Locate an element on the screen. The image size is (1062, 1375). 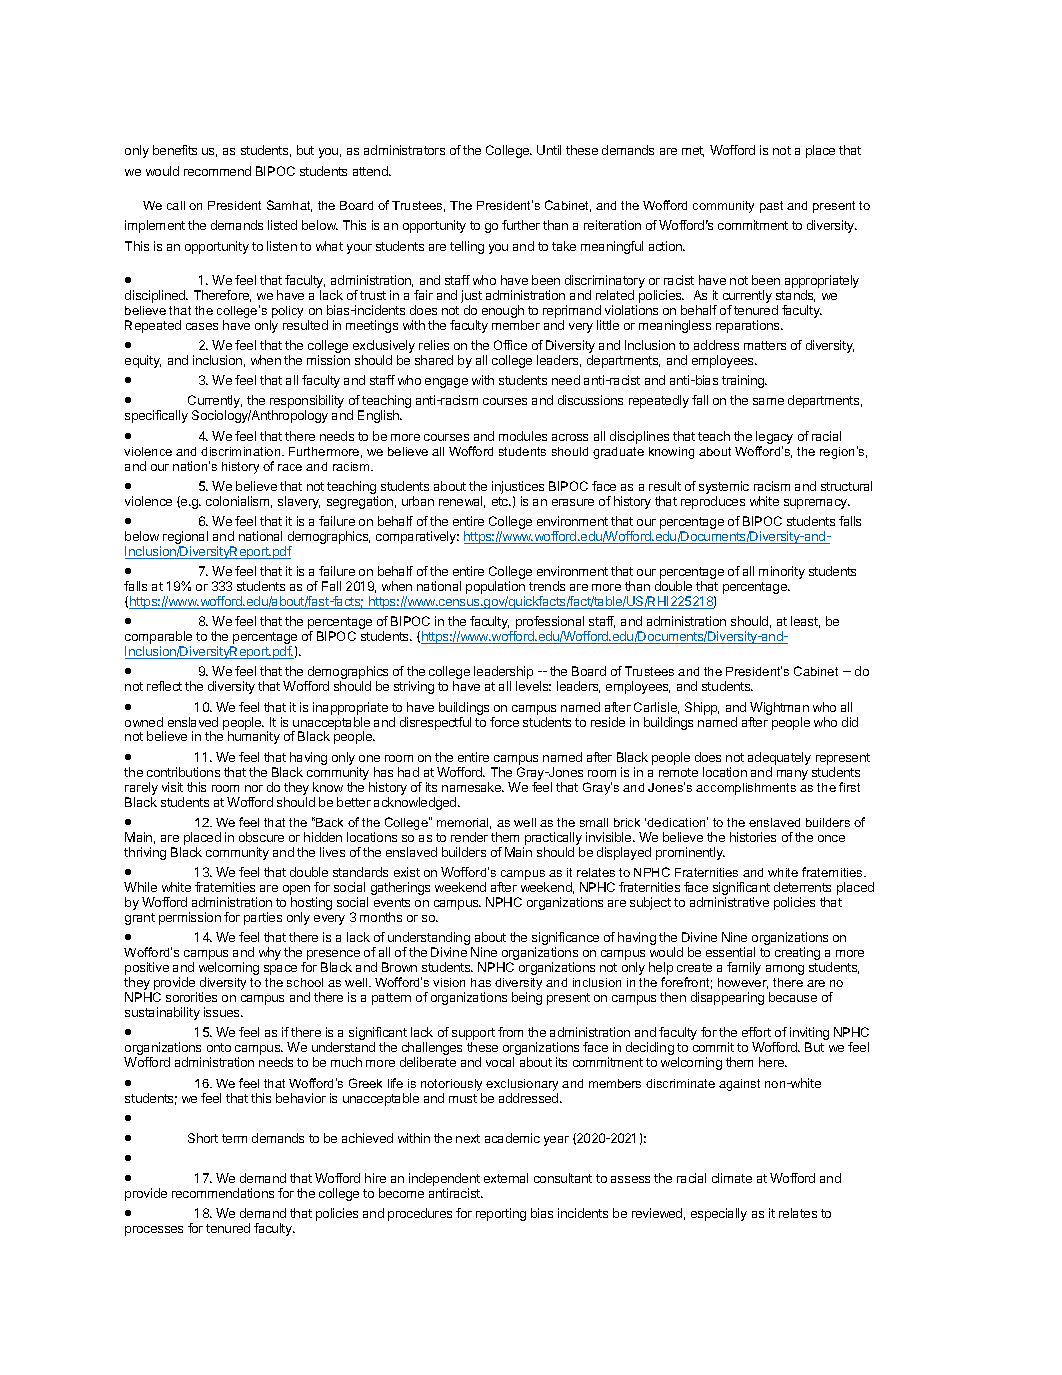
reporting is located at coordinates (501, 1214).
